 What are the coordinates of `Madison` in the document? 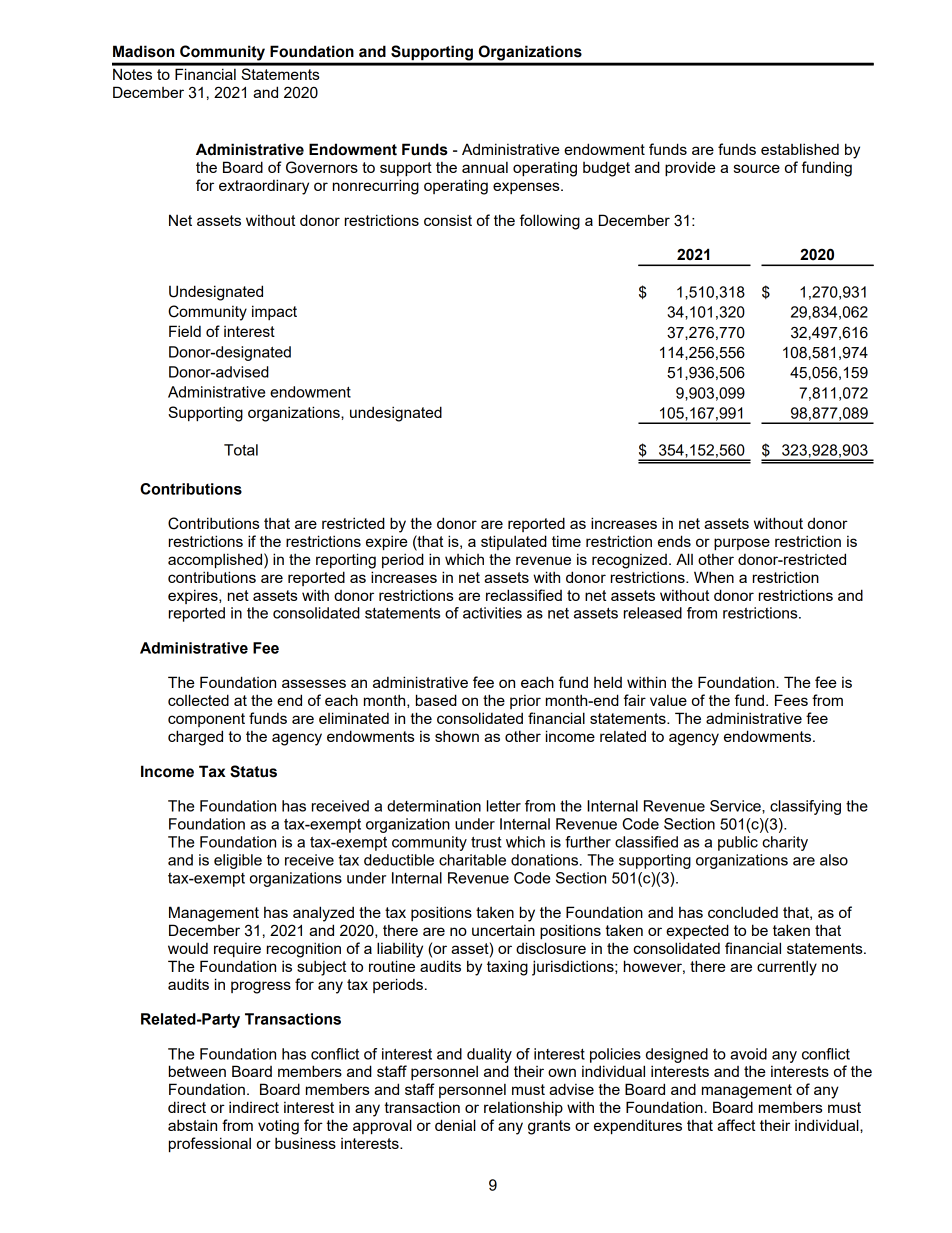 It's located at (143, 51).
